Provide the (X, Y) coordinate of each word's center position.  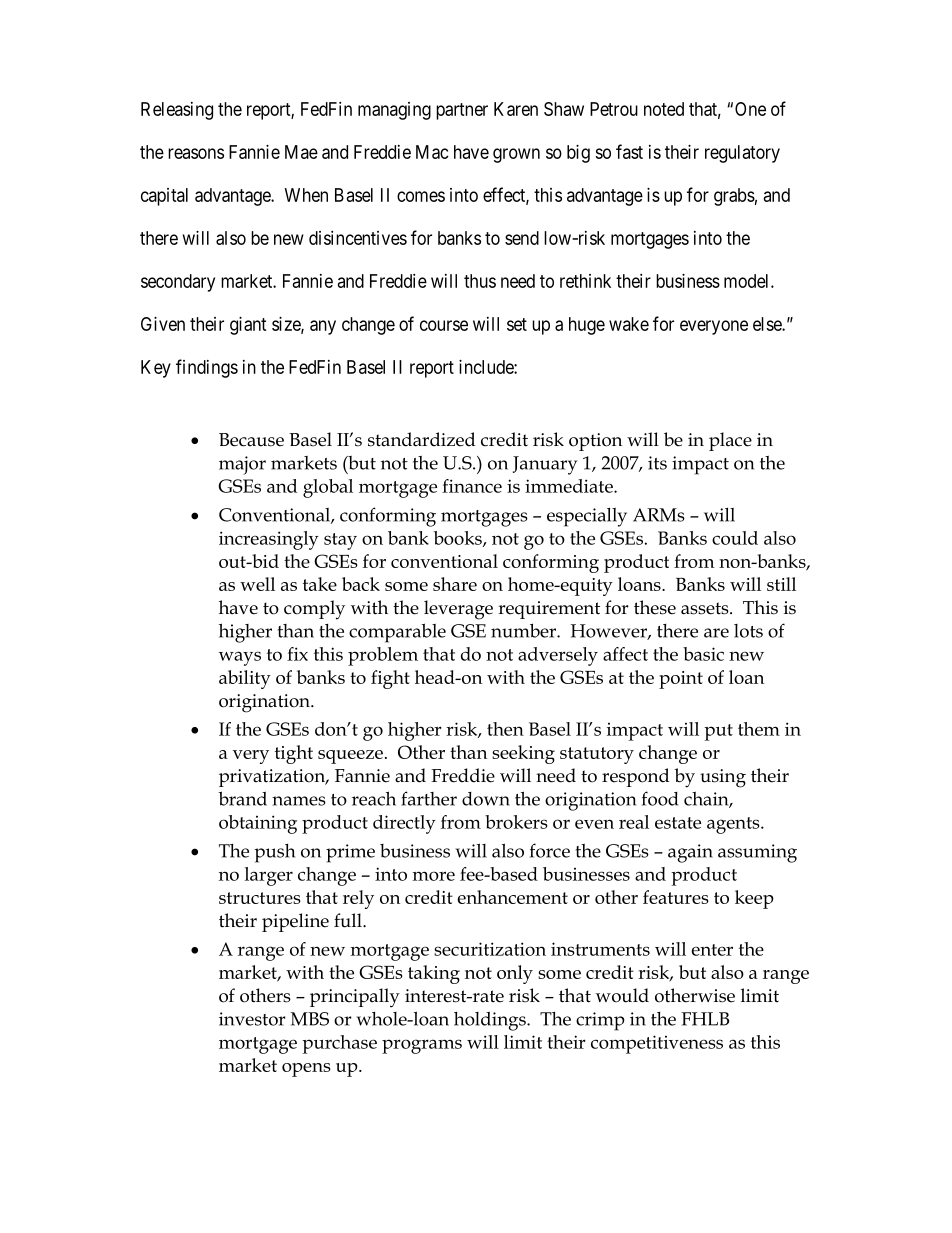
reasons (196, 153)
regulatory (742, 154)
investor (252, 1019)
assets (706, 608)
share (455, 584)
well (257, 584)
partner (462, 111)
